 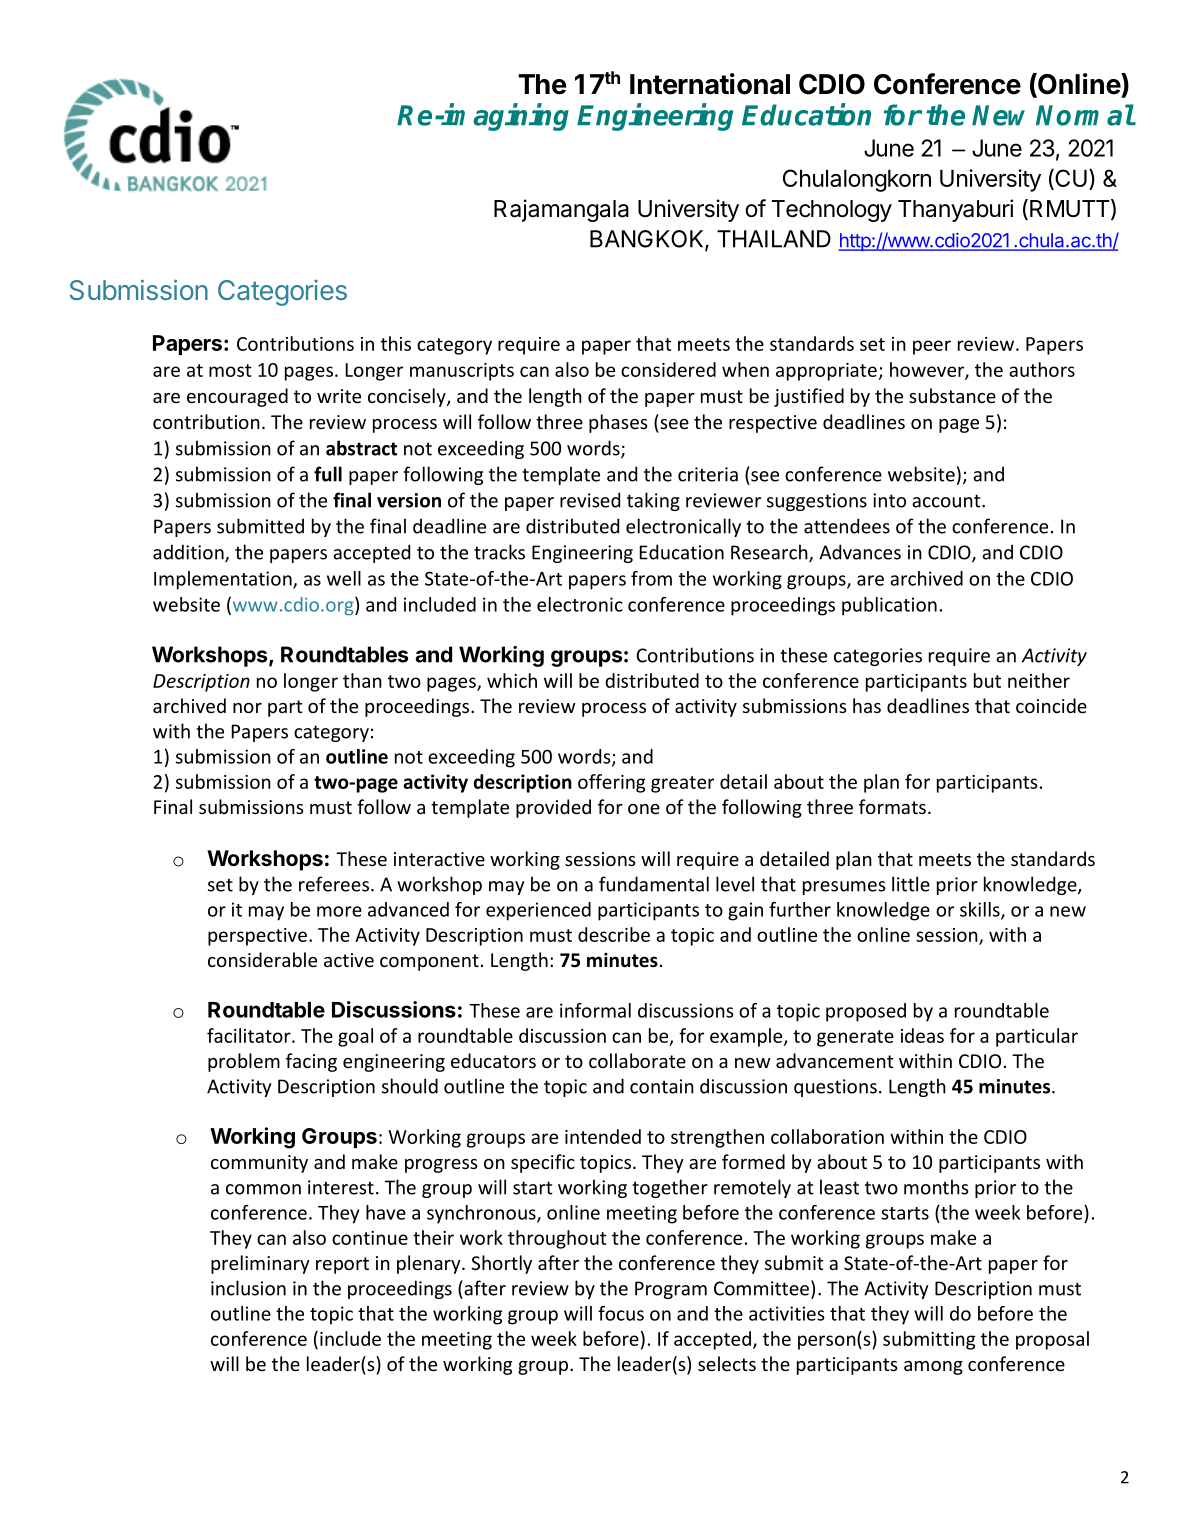 What do you see at coordinates (710, 84) in the screenshot?
I see `International` at bounding box center [710, 84].
